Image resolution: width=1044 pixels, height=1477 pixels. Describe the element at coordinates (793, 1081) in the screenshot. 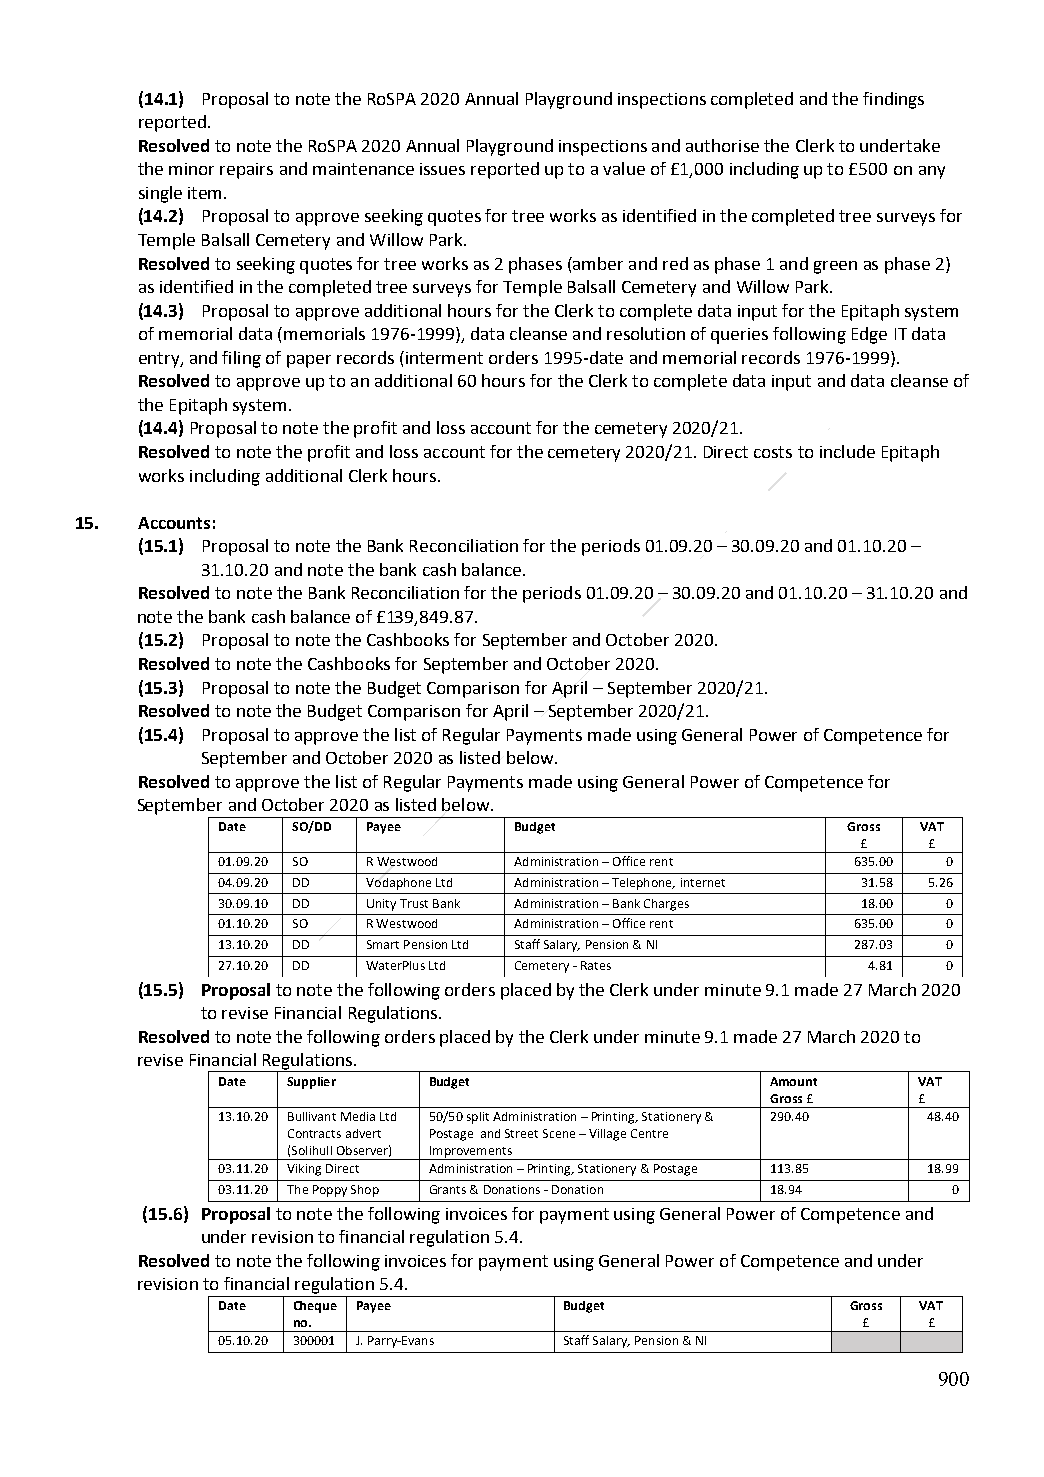

I see `Amount` at that location.
